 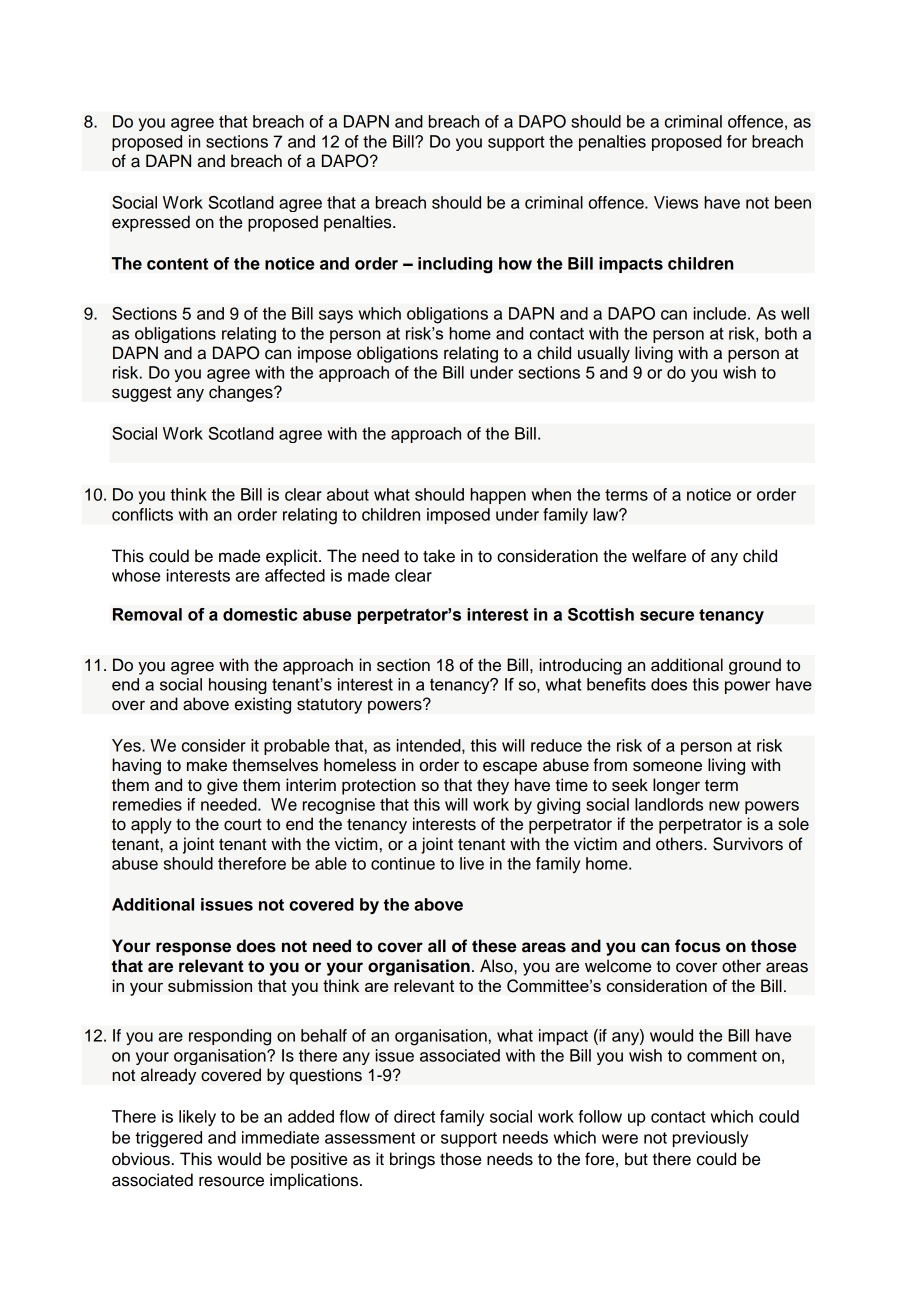 What do you see at coordinates (455, 265) in the screenshot?
I see `including` at bounding box center [455, 265].
